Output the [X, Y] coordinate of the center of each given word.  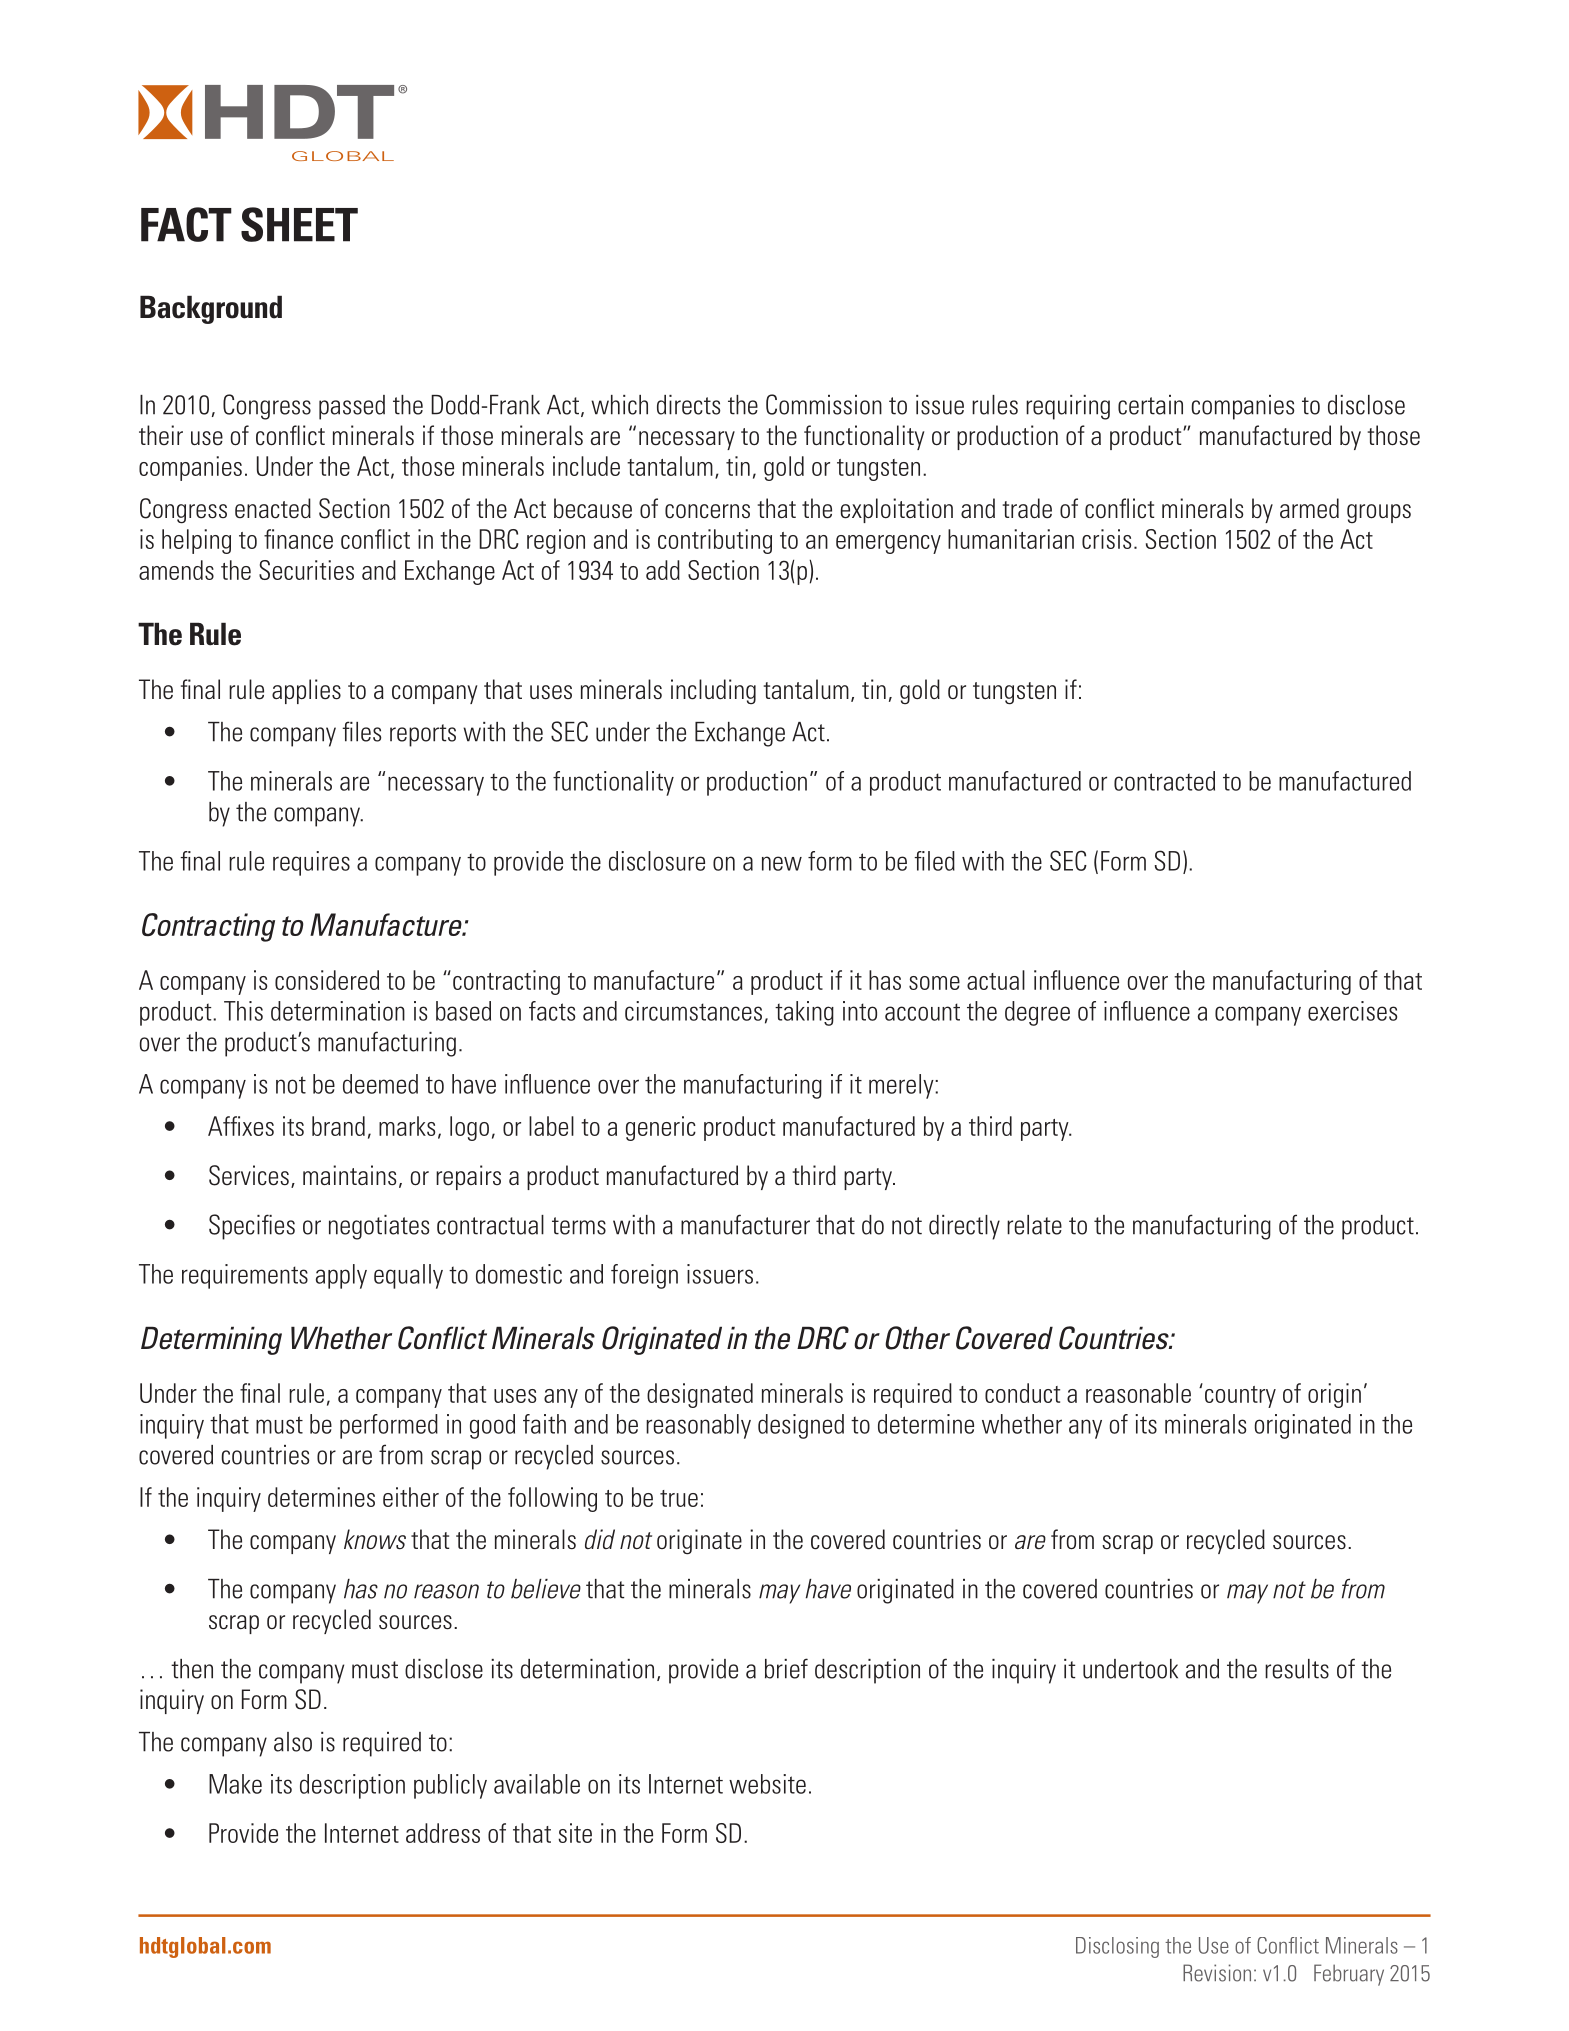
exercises [1352, 1011]
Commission [824, 404]
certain [1150, 405]
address [443, 1833]
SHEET [299, 224]
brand [338, 1126]
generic [661, 1128]
